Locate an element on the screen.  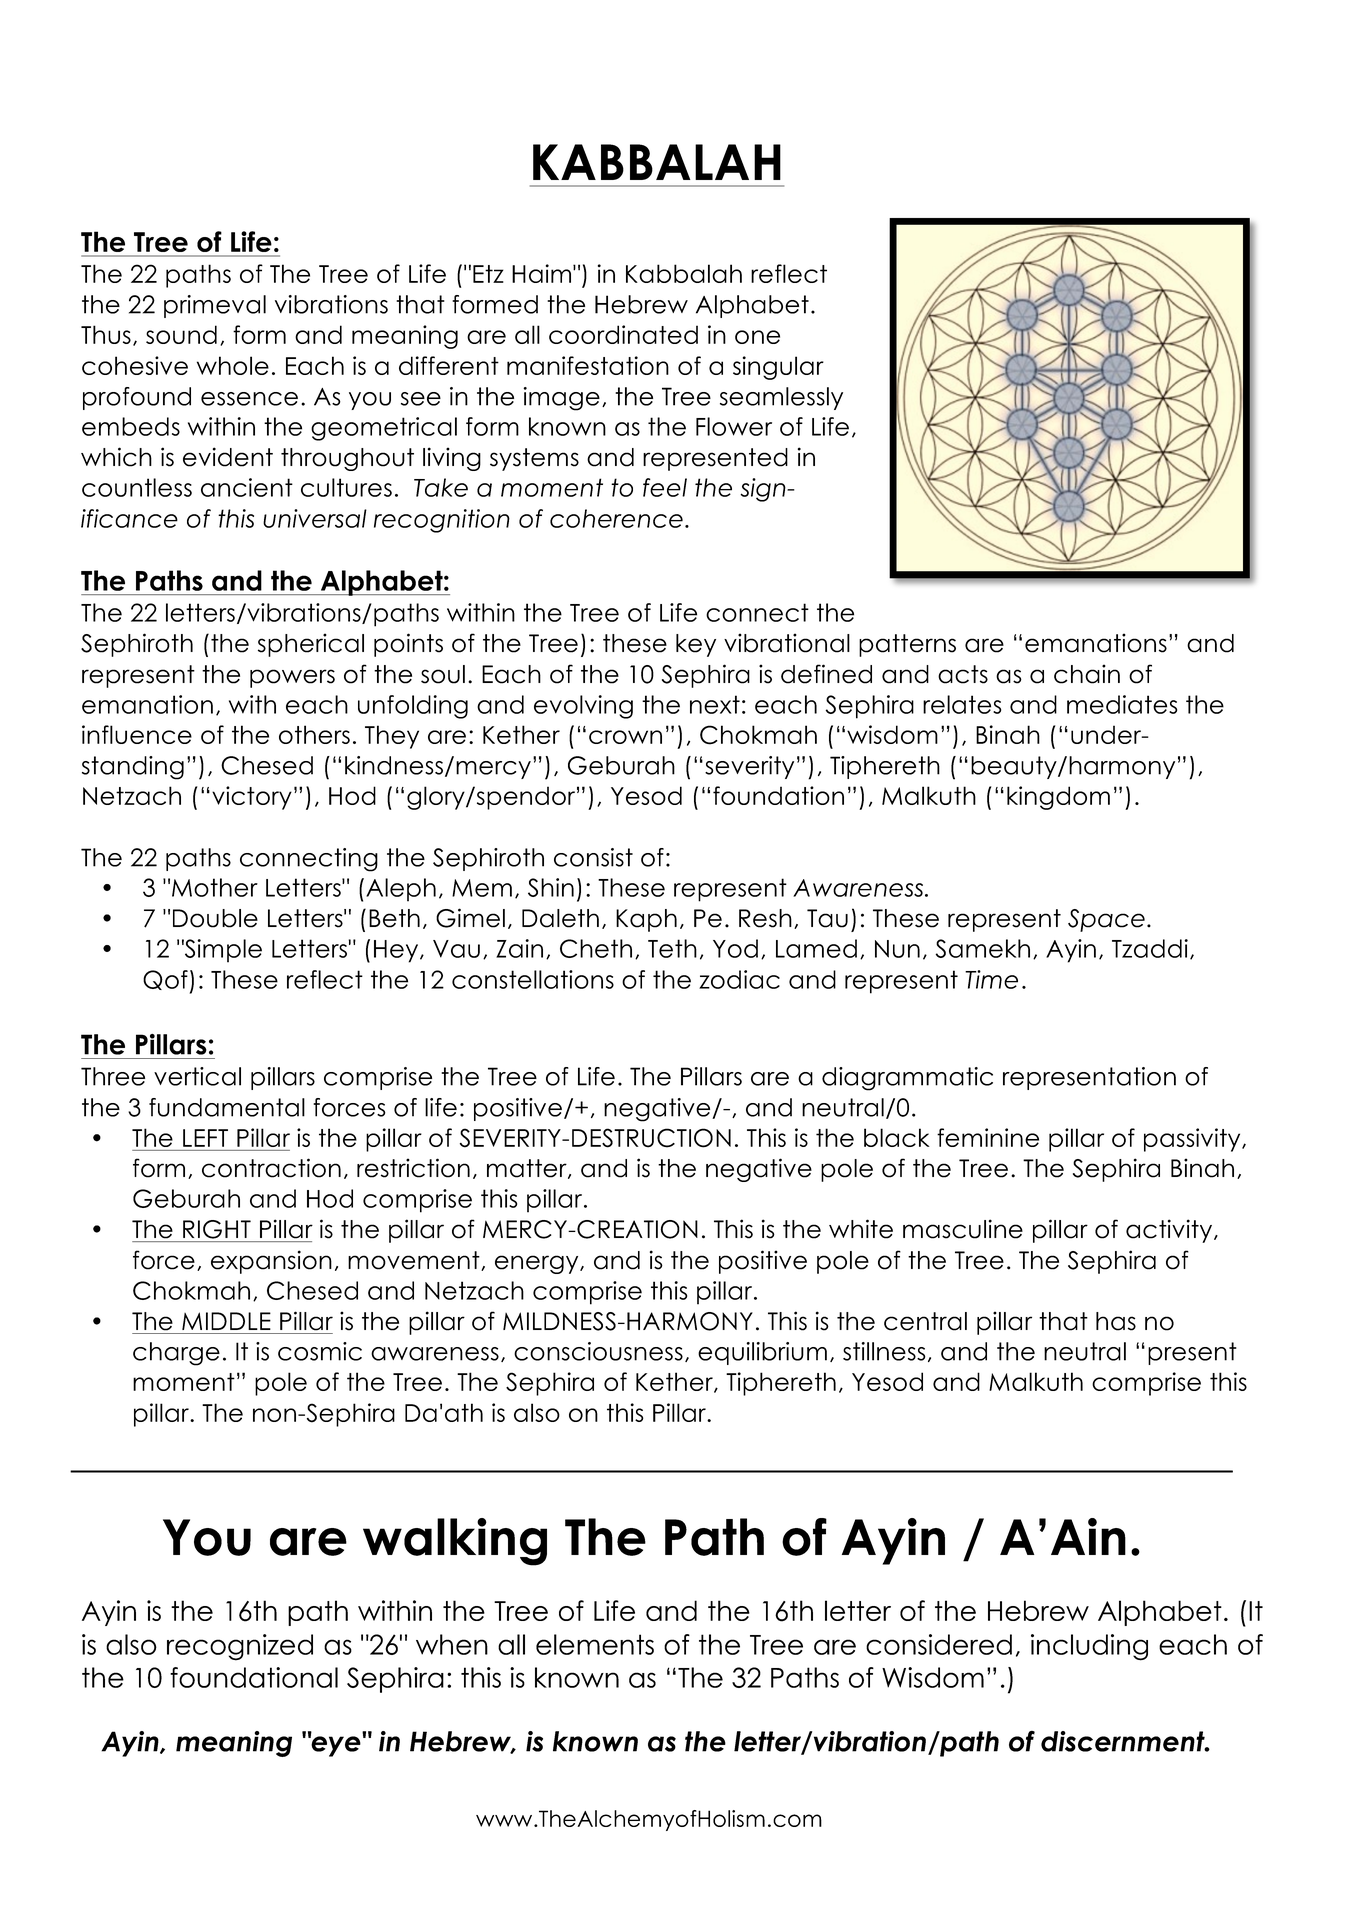
recognized is located at coordinates (240, 1647).
